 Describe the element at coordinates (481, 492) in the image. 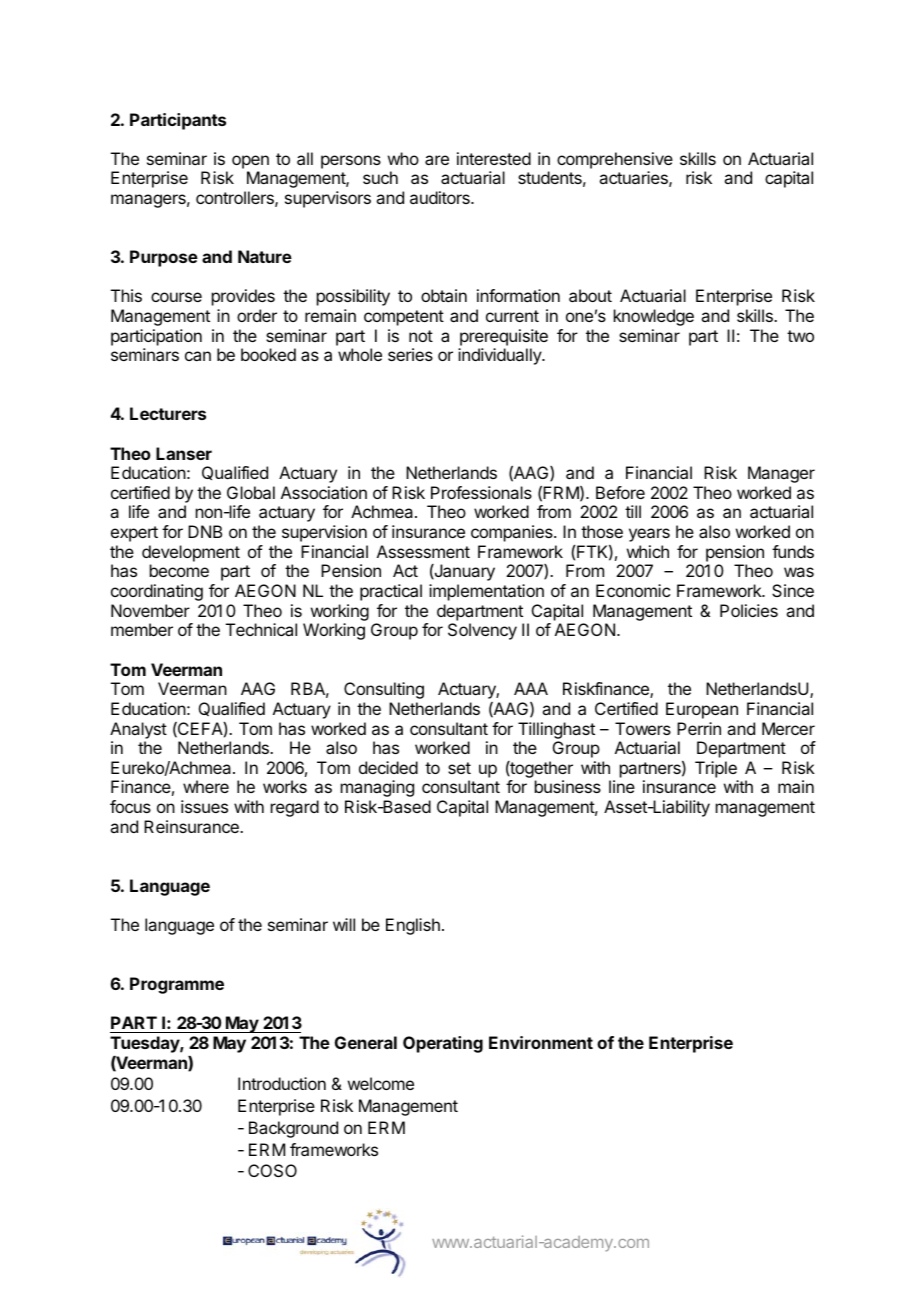

I see `Professionals` at that location.
